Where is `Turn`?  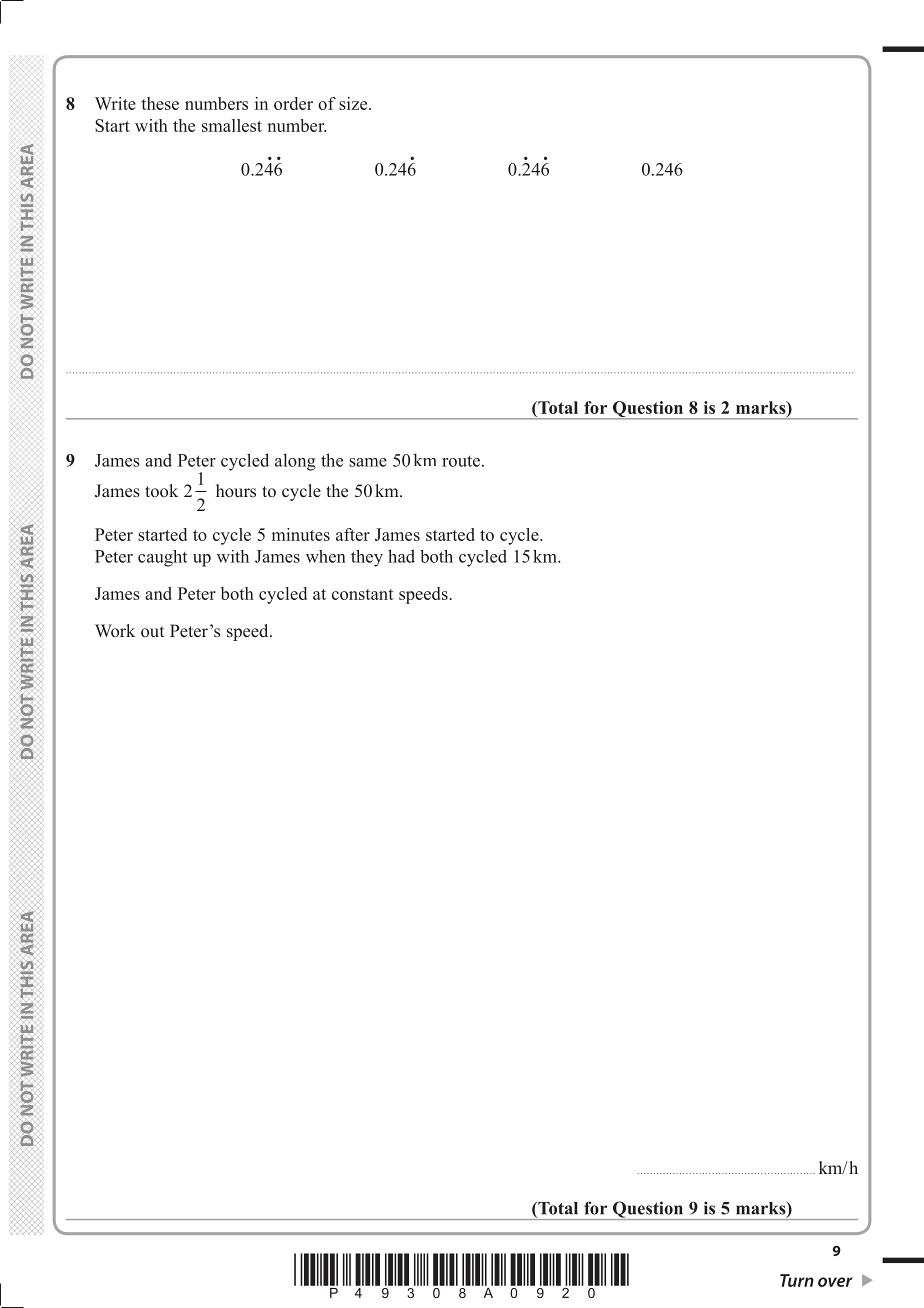
Turn is located at coordinates (797, 1280).
